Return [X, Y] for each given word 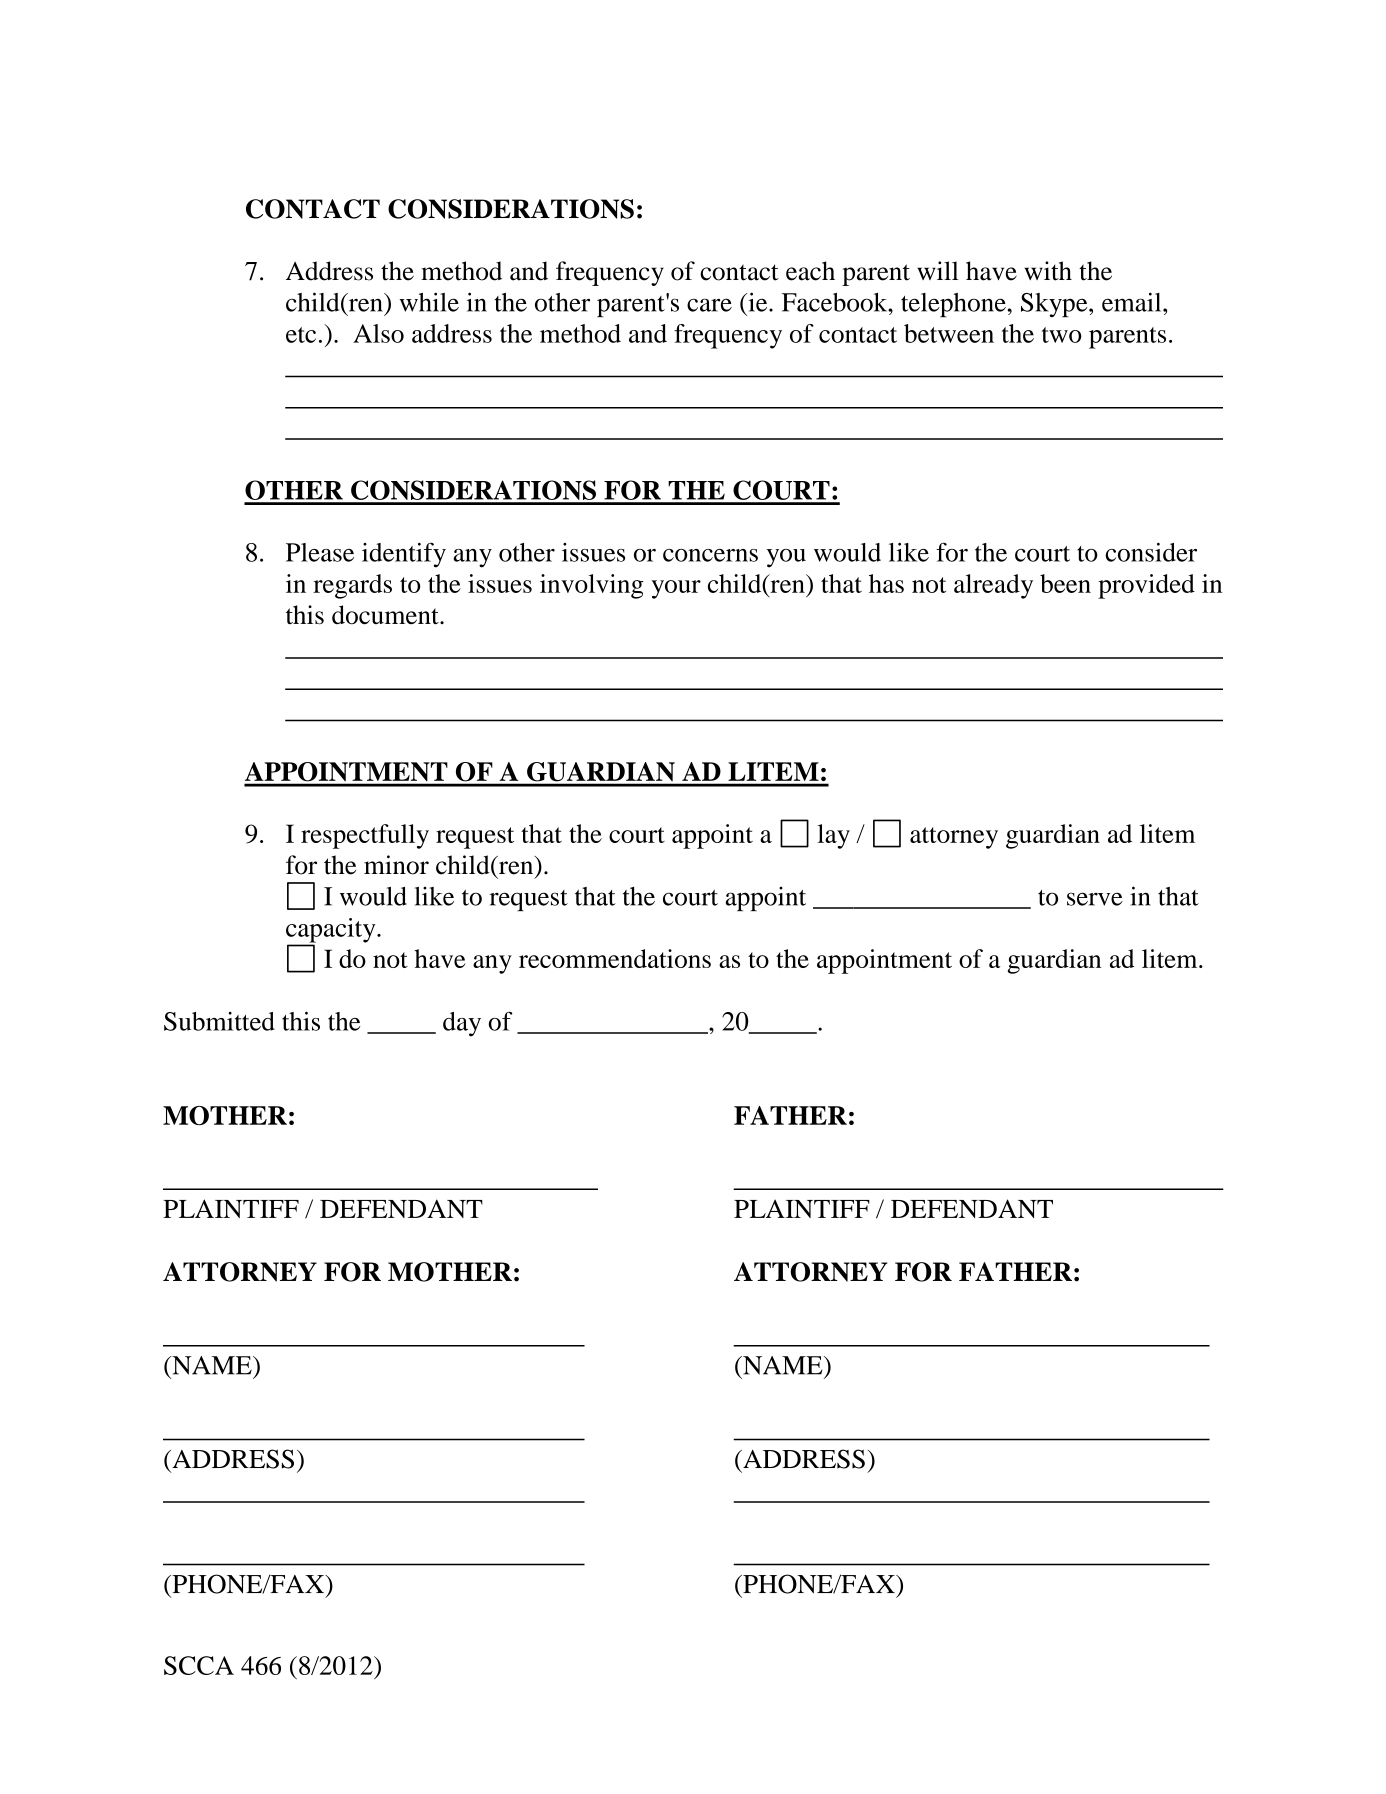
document [386, 615]
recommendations [615, 958]
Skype [1055, 305]
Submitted [219, 1021]
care [709, 305]
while [429, 302]
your [676, 589]
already [993, 586]
